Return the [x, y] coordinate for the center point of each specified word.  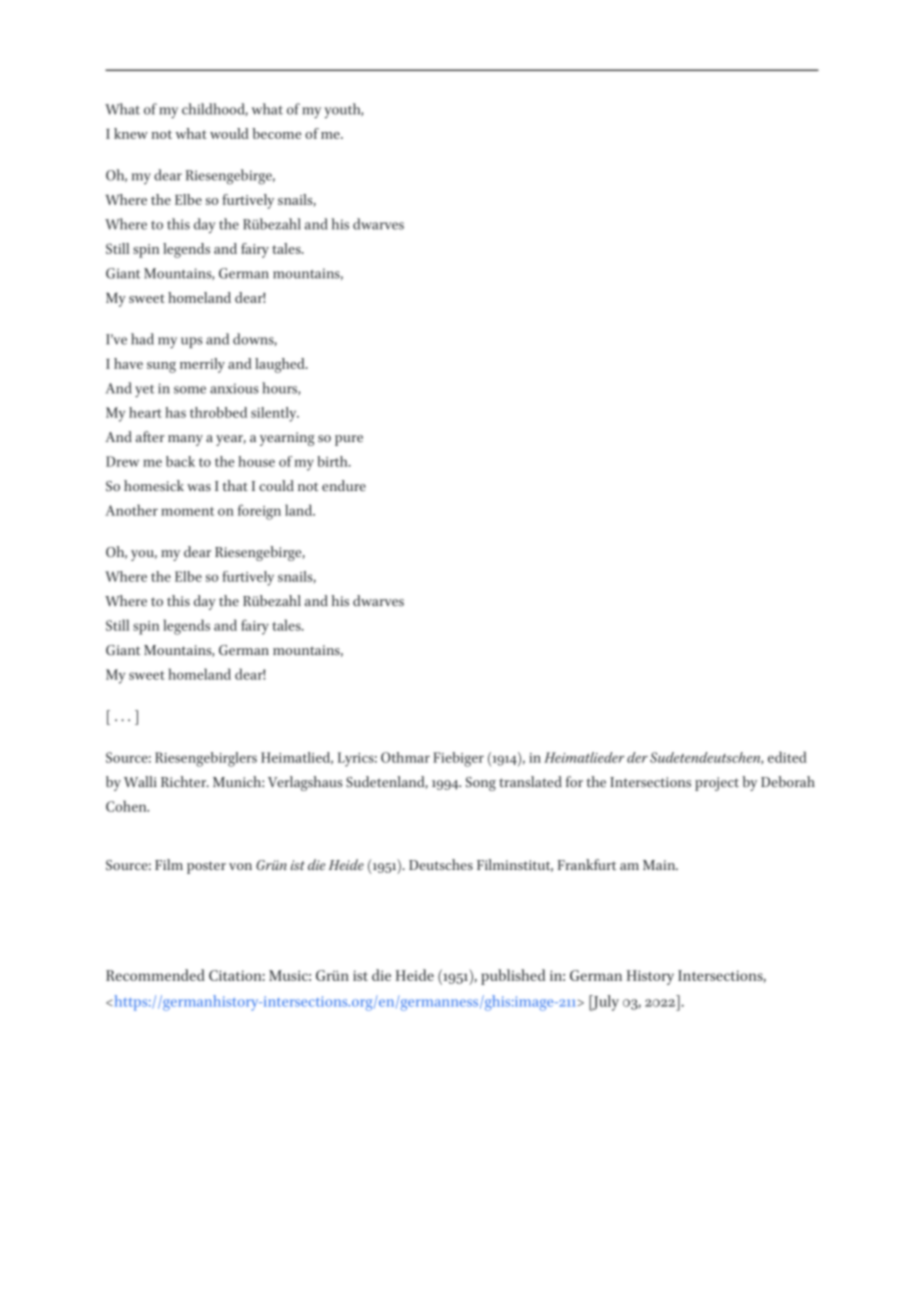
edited [787, 757]
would [229, 133]
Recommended [155, 975]
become [276, 133]
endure [344, 485]
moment [187, 511]
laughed [281, 365]
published [513, 977]
